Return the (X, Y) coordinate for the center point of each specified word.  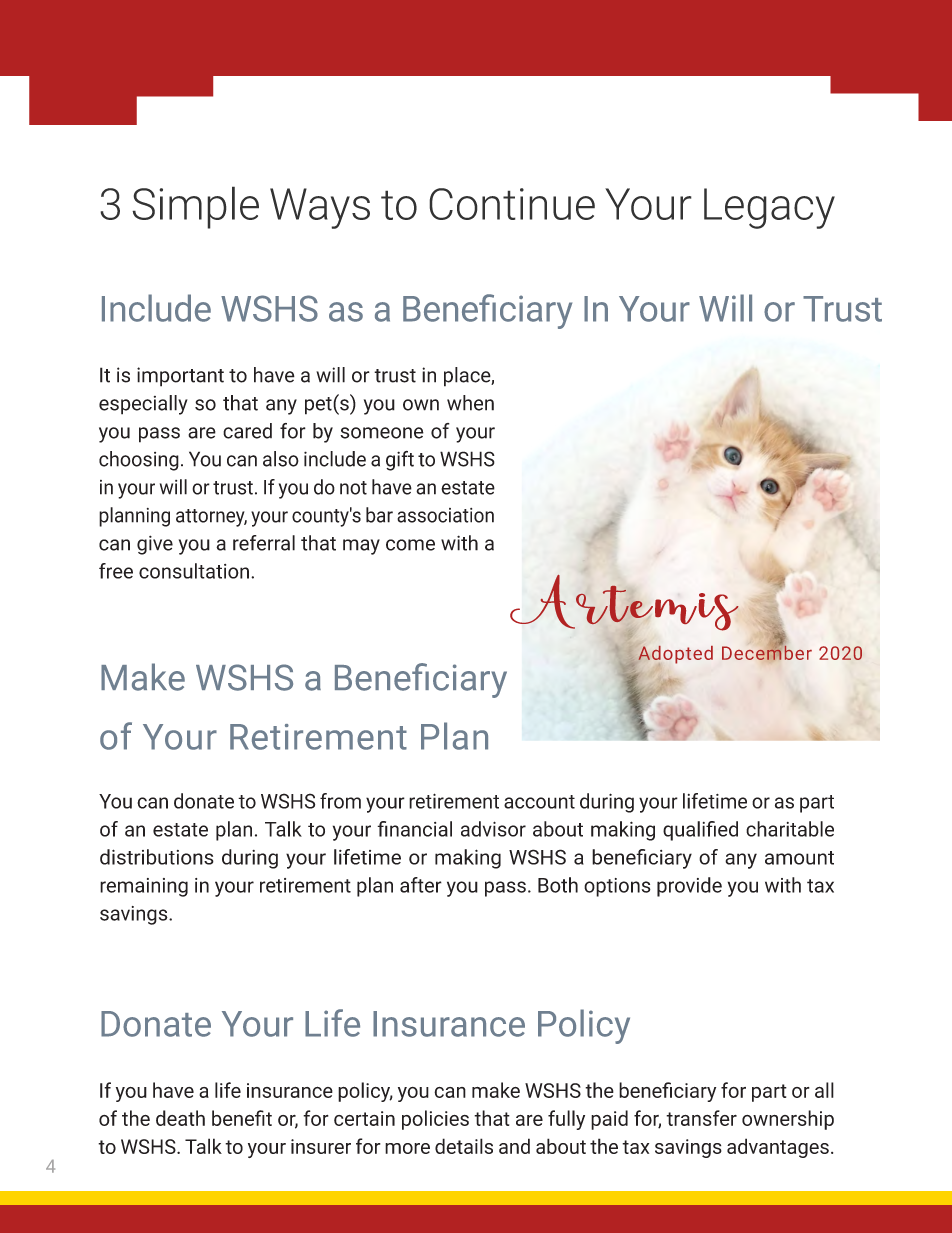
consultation (194, 571)
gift (400, 461)
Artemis (624, 606)
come (410, 545)
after (421, 885)
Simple (195, 207)
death (180, 1118)
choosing (139, 461)
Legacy (769, 208)
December (767, 652)
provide (689, 887)
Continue (512, 204)
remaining (144, 887)
